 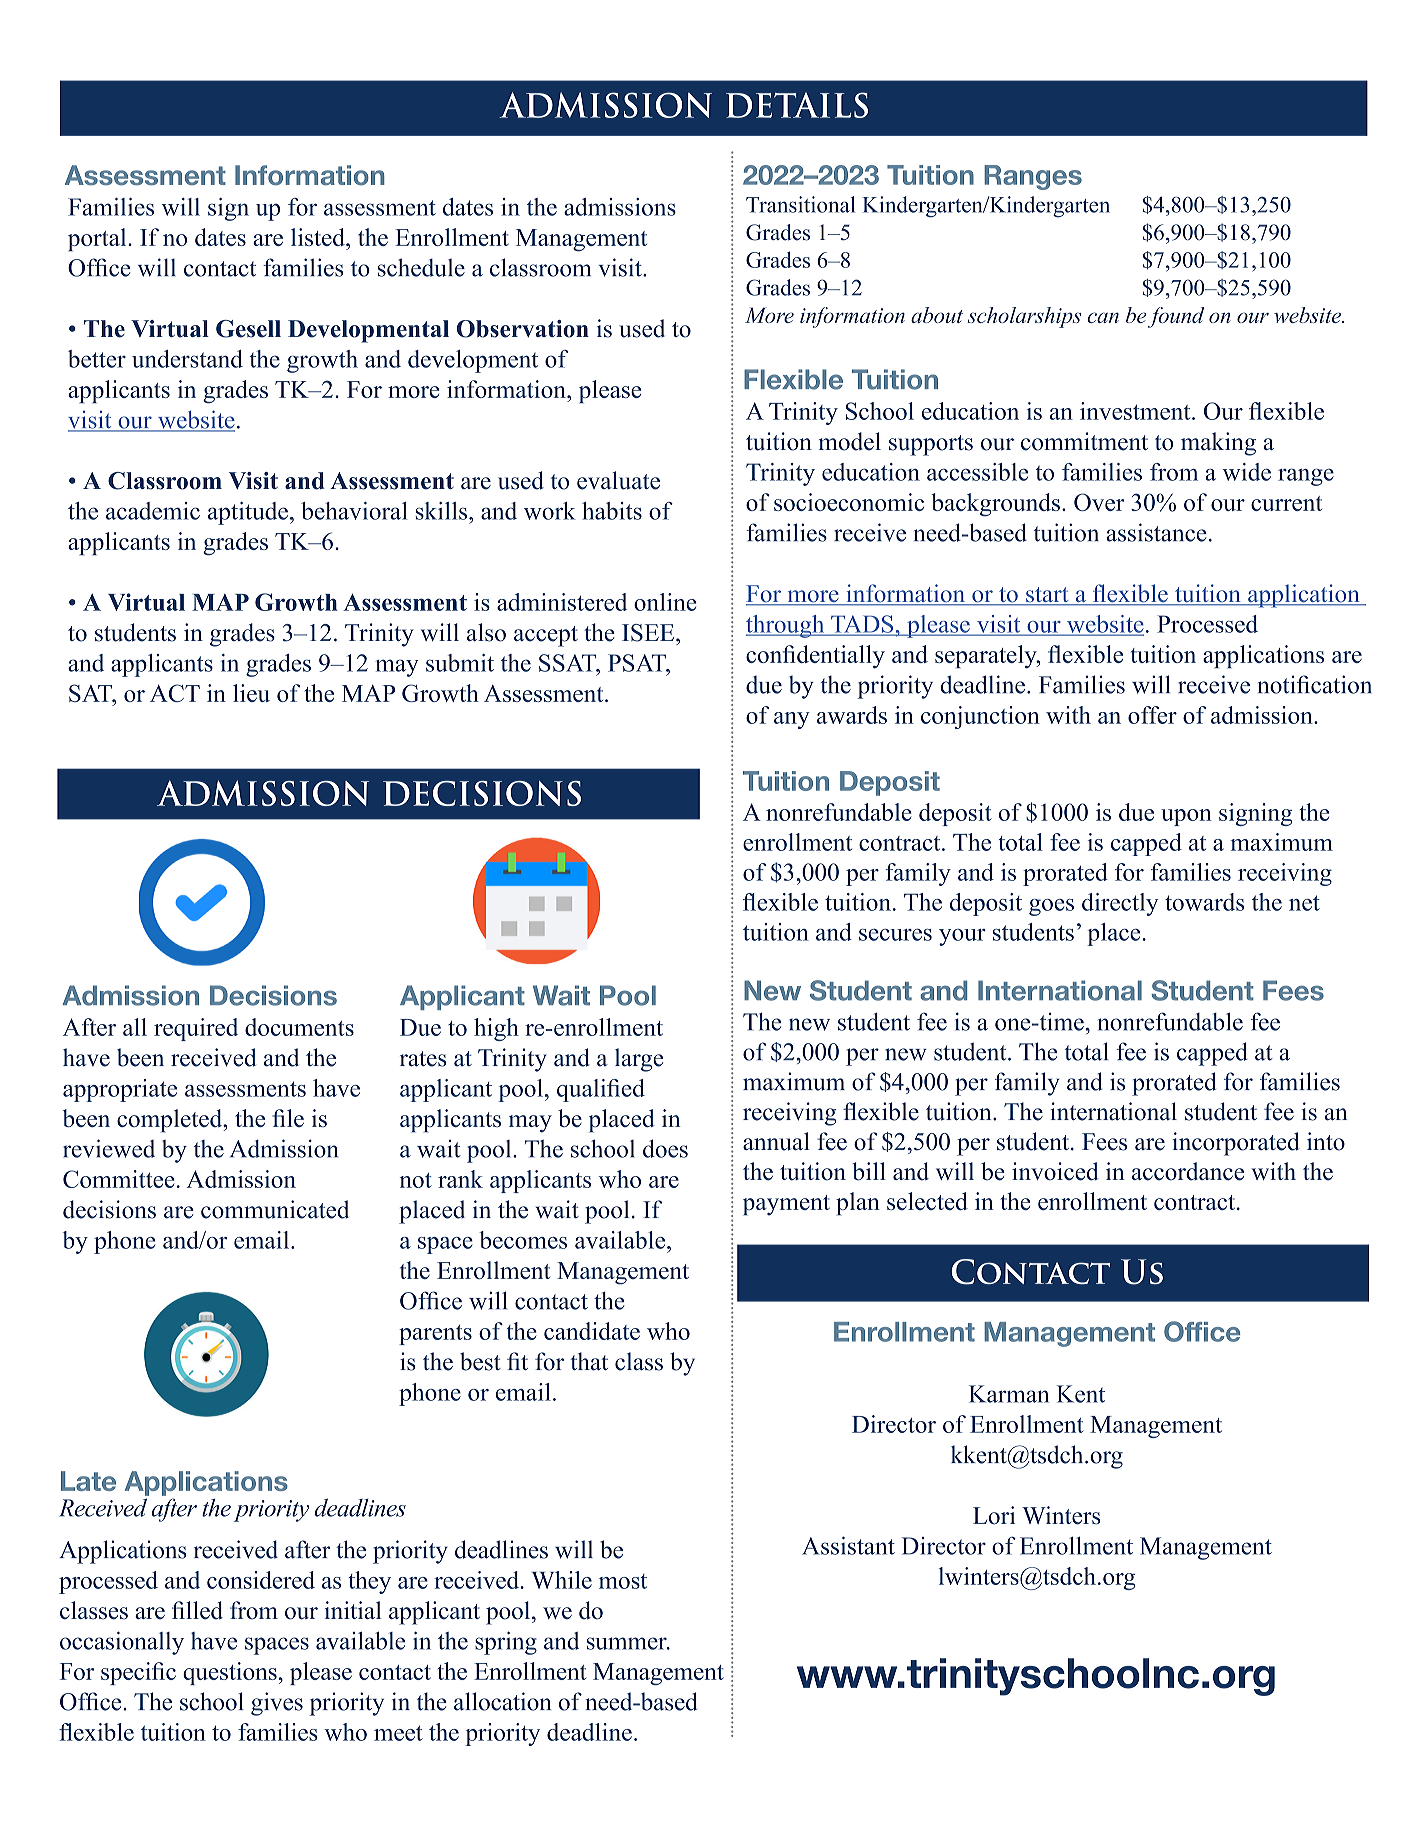 I want to click on aptitude, so click(x=248, y=513).
